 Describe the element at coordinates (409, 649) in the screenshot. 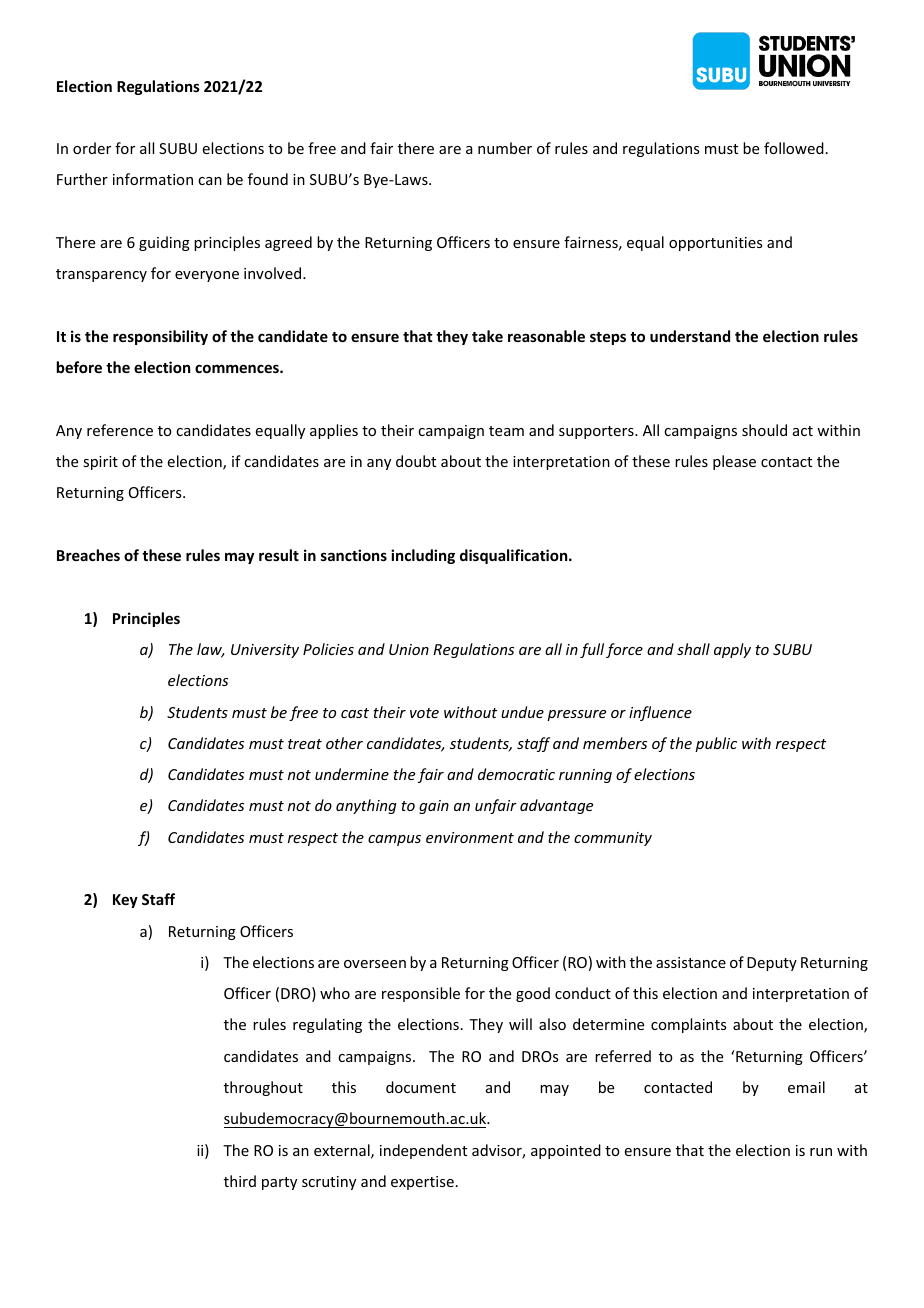

I see `Union` at that location.
